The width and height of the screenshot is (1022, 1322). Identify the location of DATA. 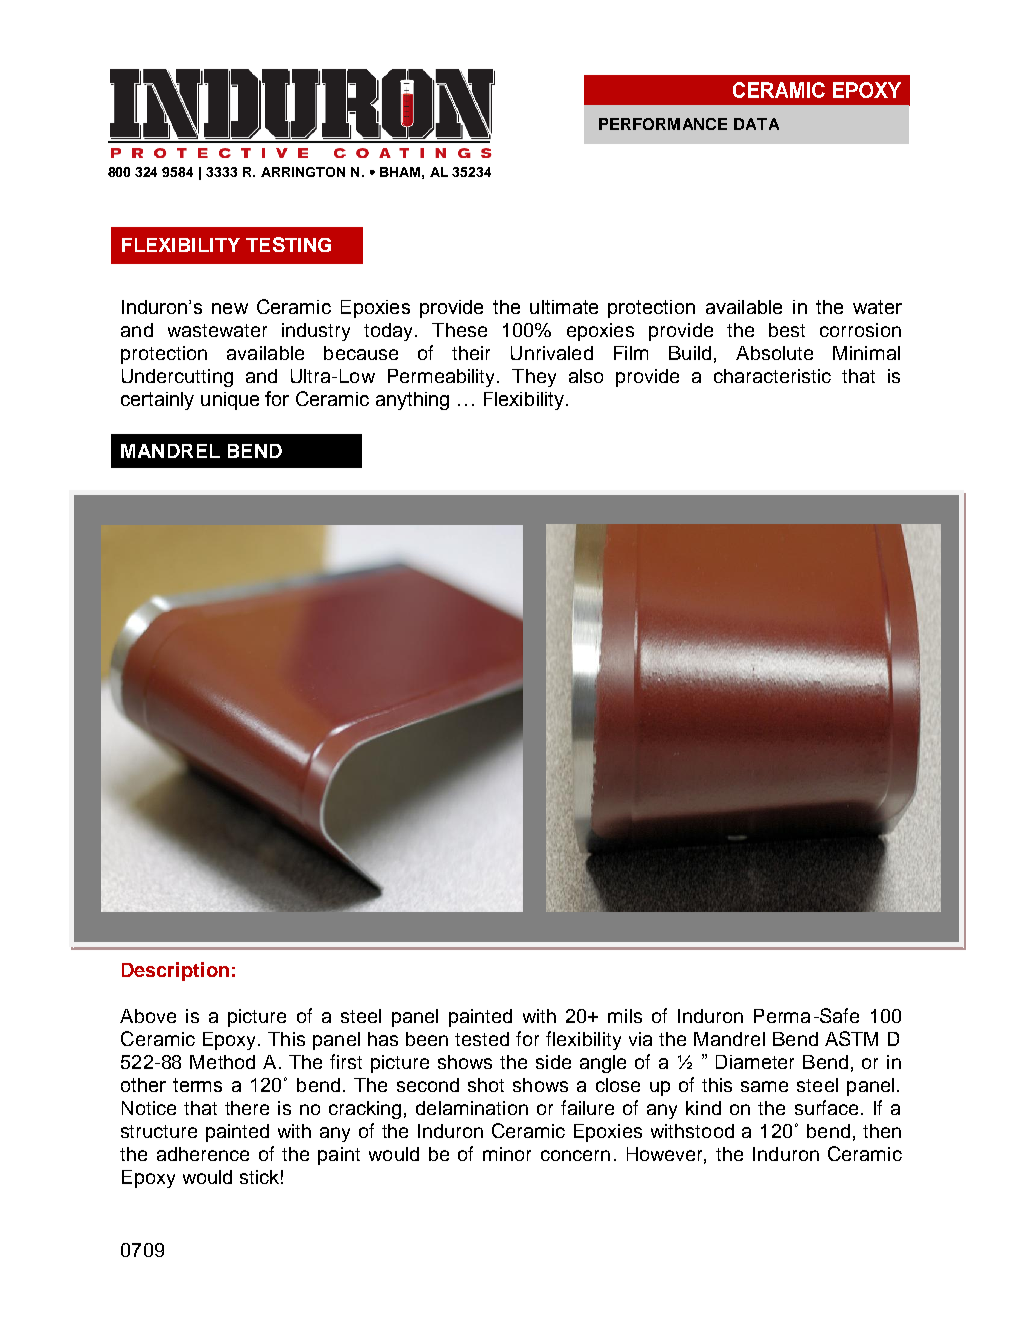
(756, 124).
